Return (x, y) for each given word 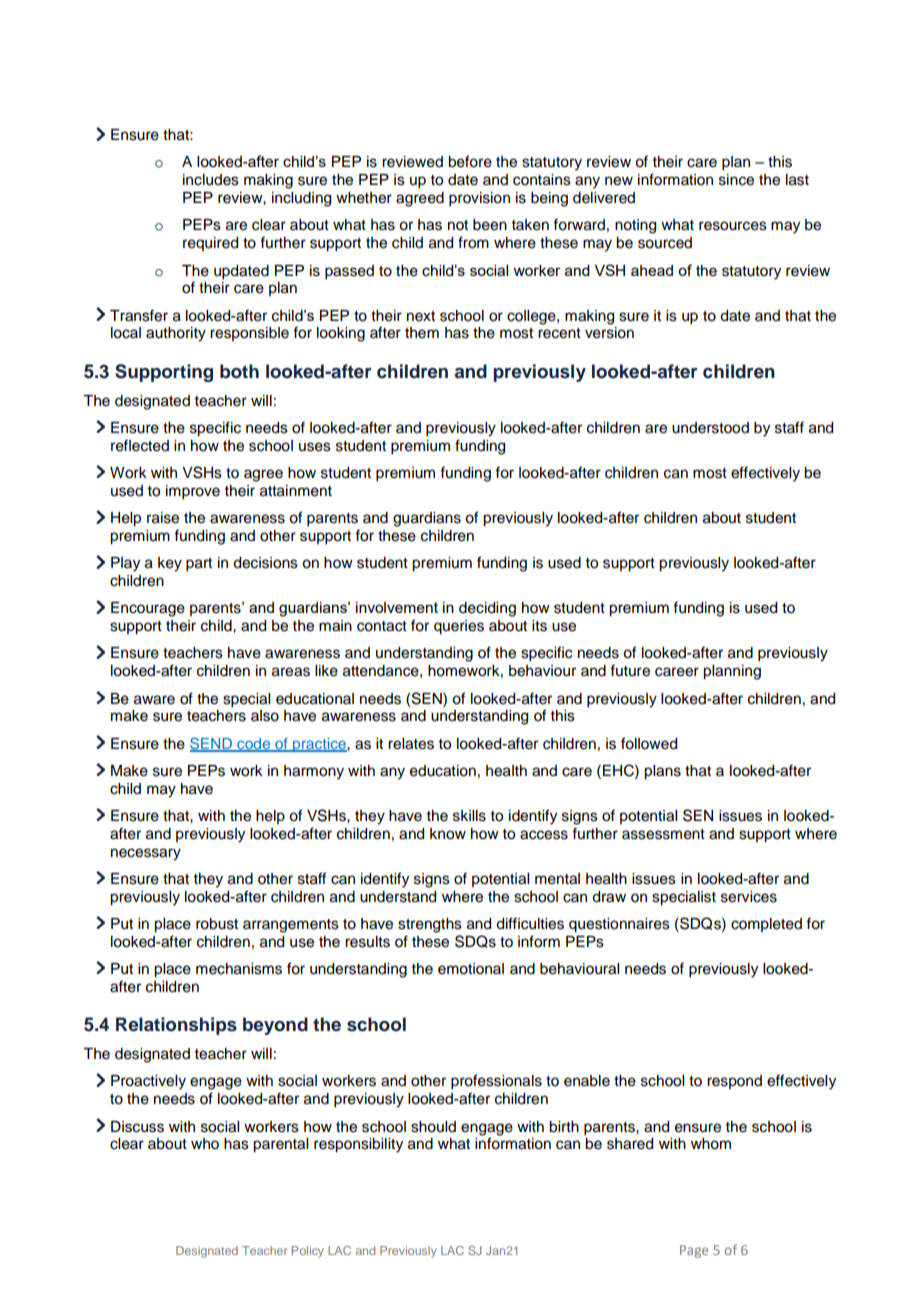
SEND (212, 744)
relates (411, 744)
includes (211, 180)
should (433, 1127)
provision (479, 199)
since (736, 180)
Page (694, 1251)
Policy (308, 1252)
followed (649, 743)
